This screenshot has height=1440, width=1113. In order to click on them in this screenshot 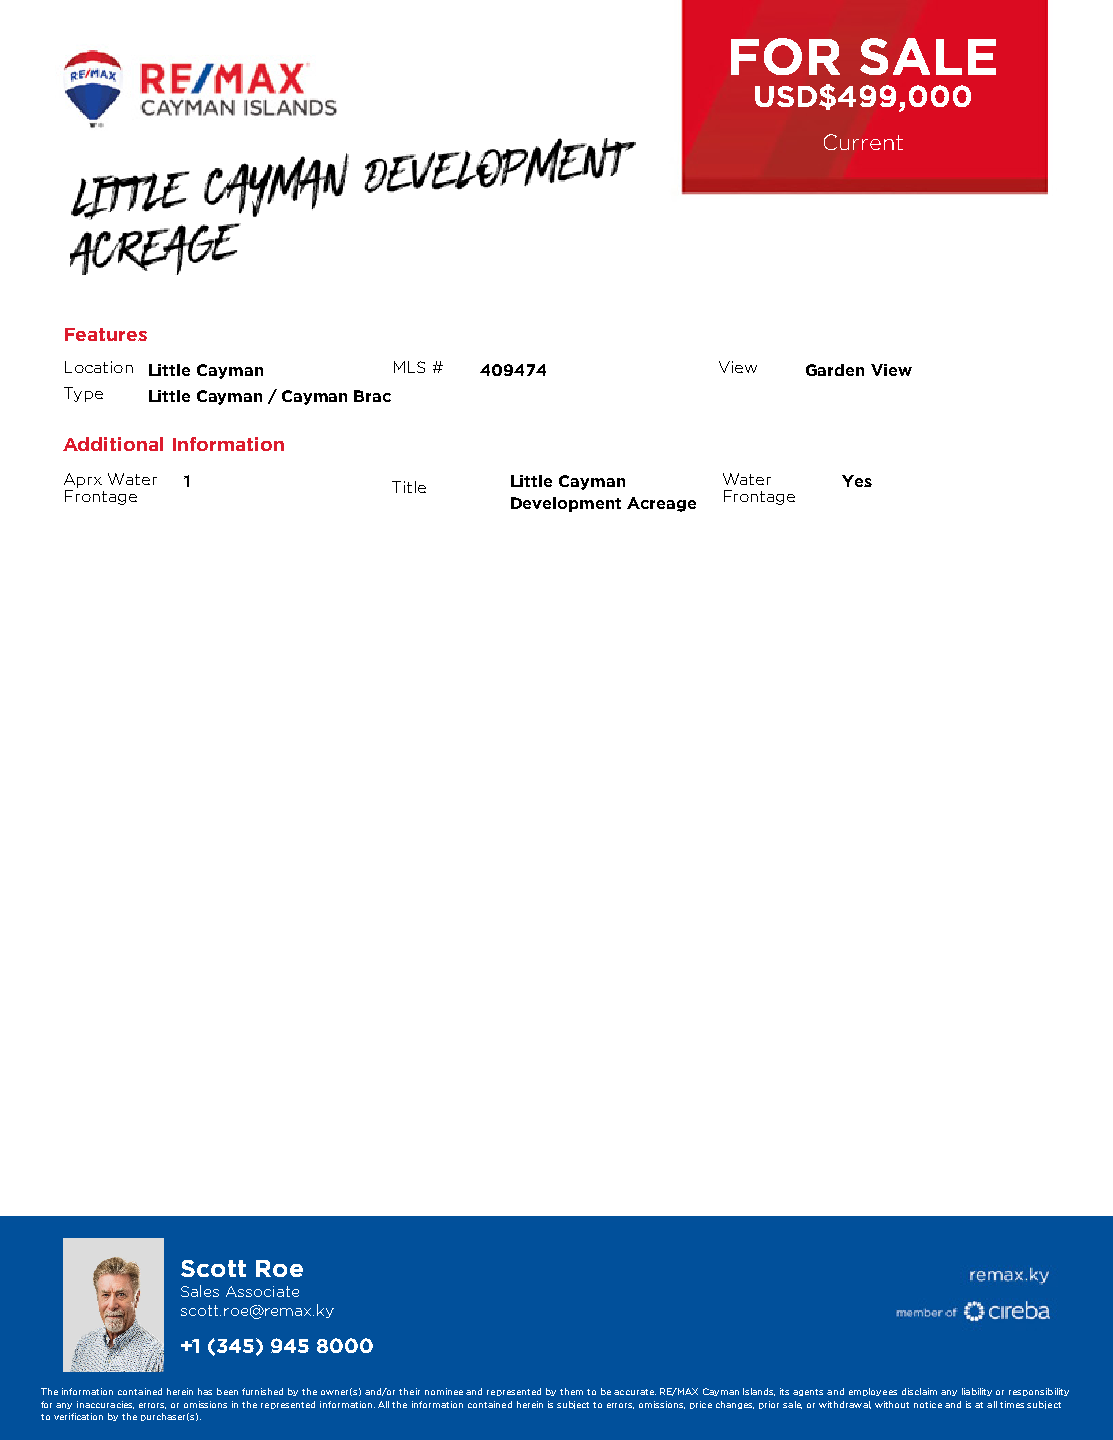, I will do `click(571, 1391)`.
